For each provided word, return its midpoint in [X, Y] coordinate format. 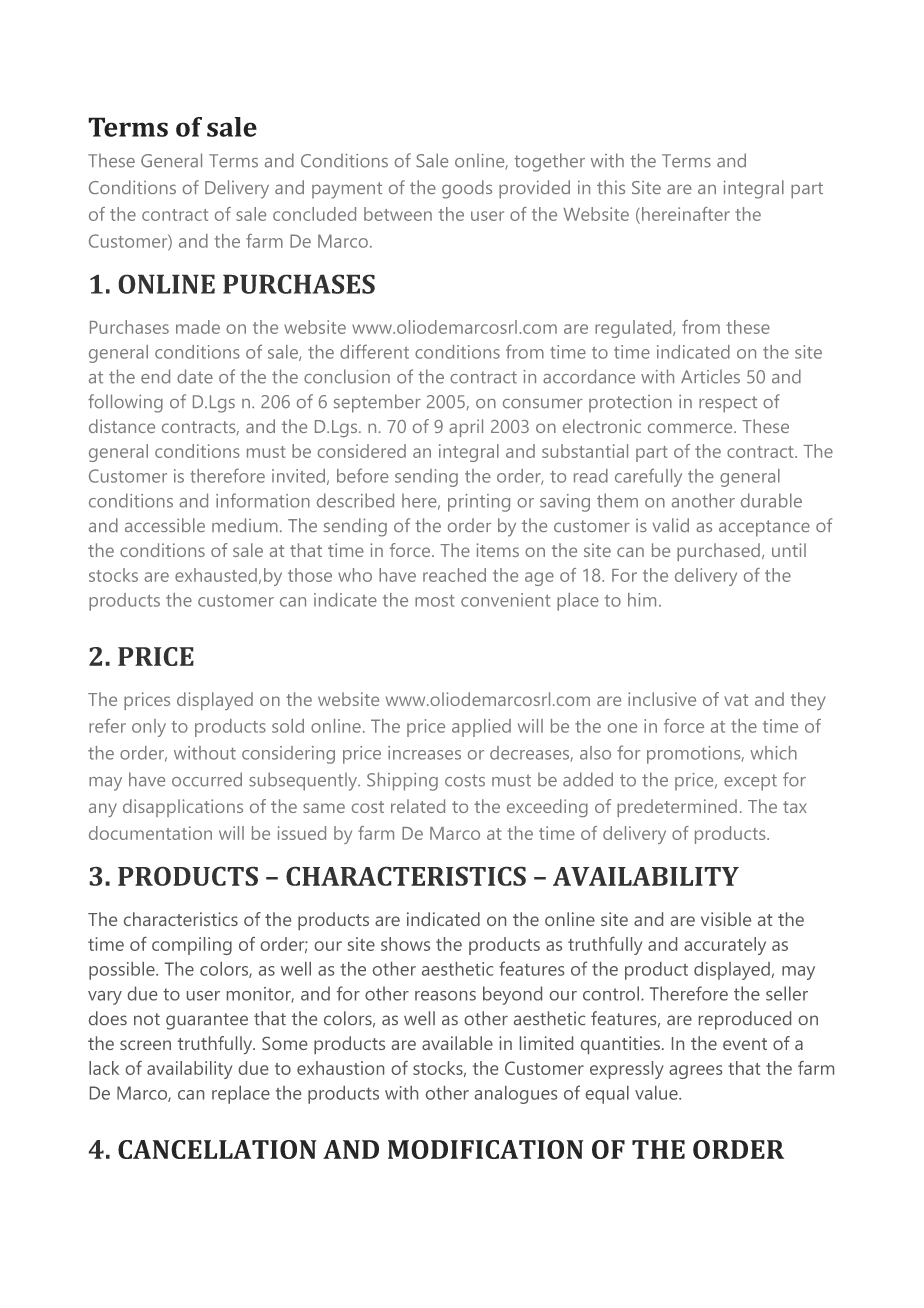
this [611, 187]
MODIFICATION [485, 1149]
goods [467, 189]
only [149, 728]
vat [736, 700]
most [434, 601]
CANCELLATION [217, 1149]
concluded [314, 214]
